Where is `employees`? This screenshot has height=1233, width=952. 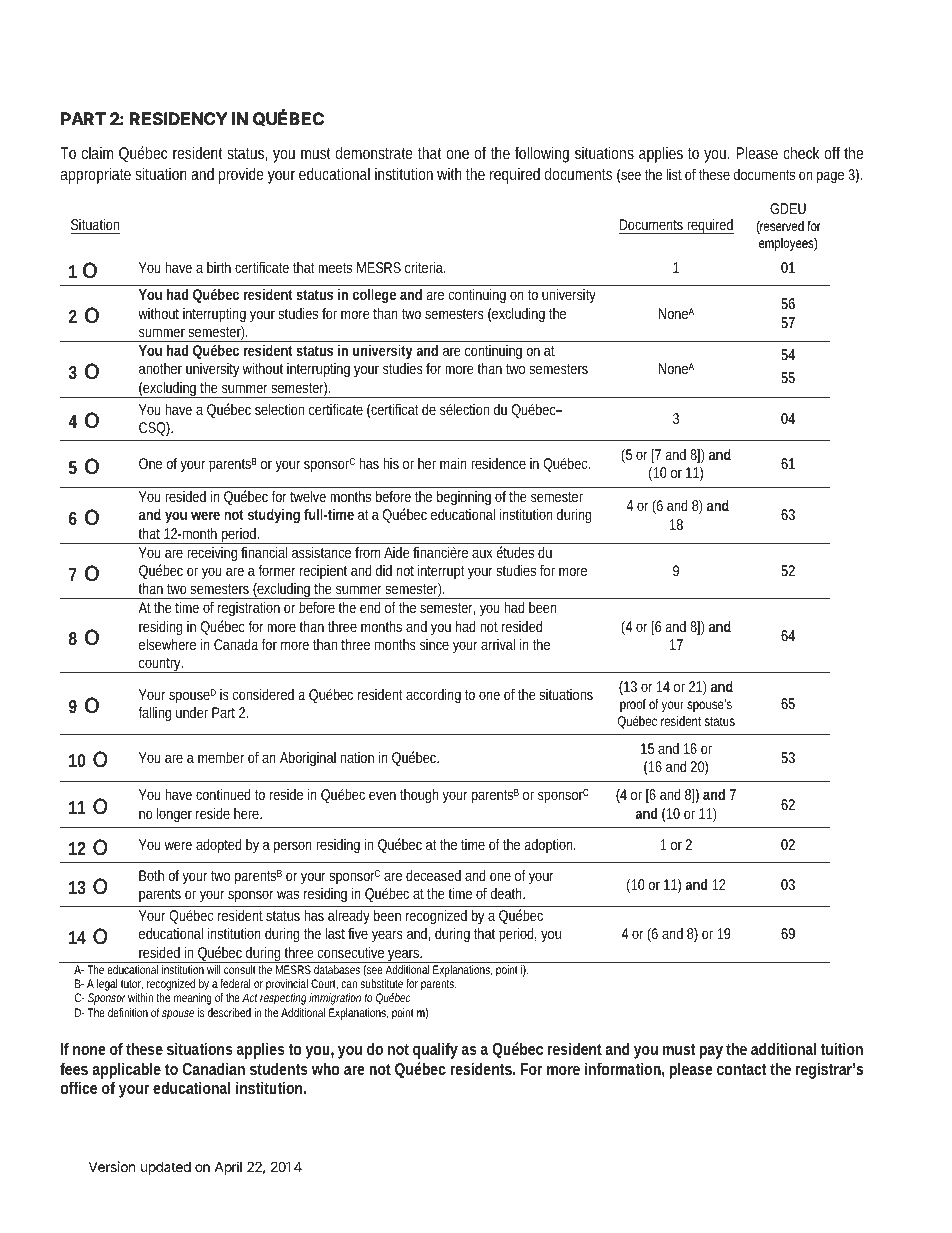 employees is located at coordinates (788, 244).
